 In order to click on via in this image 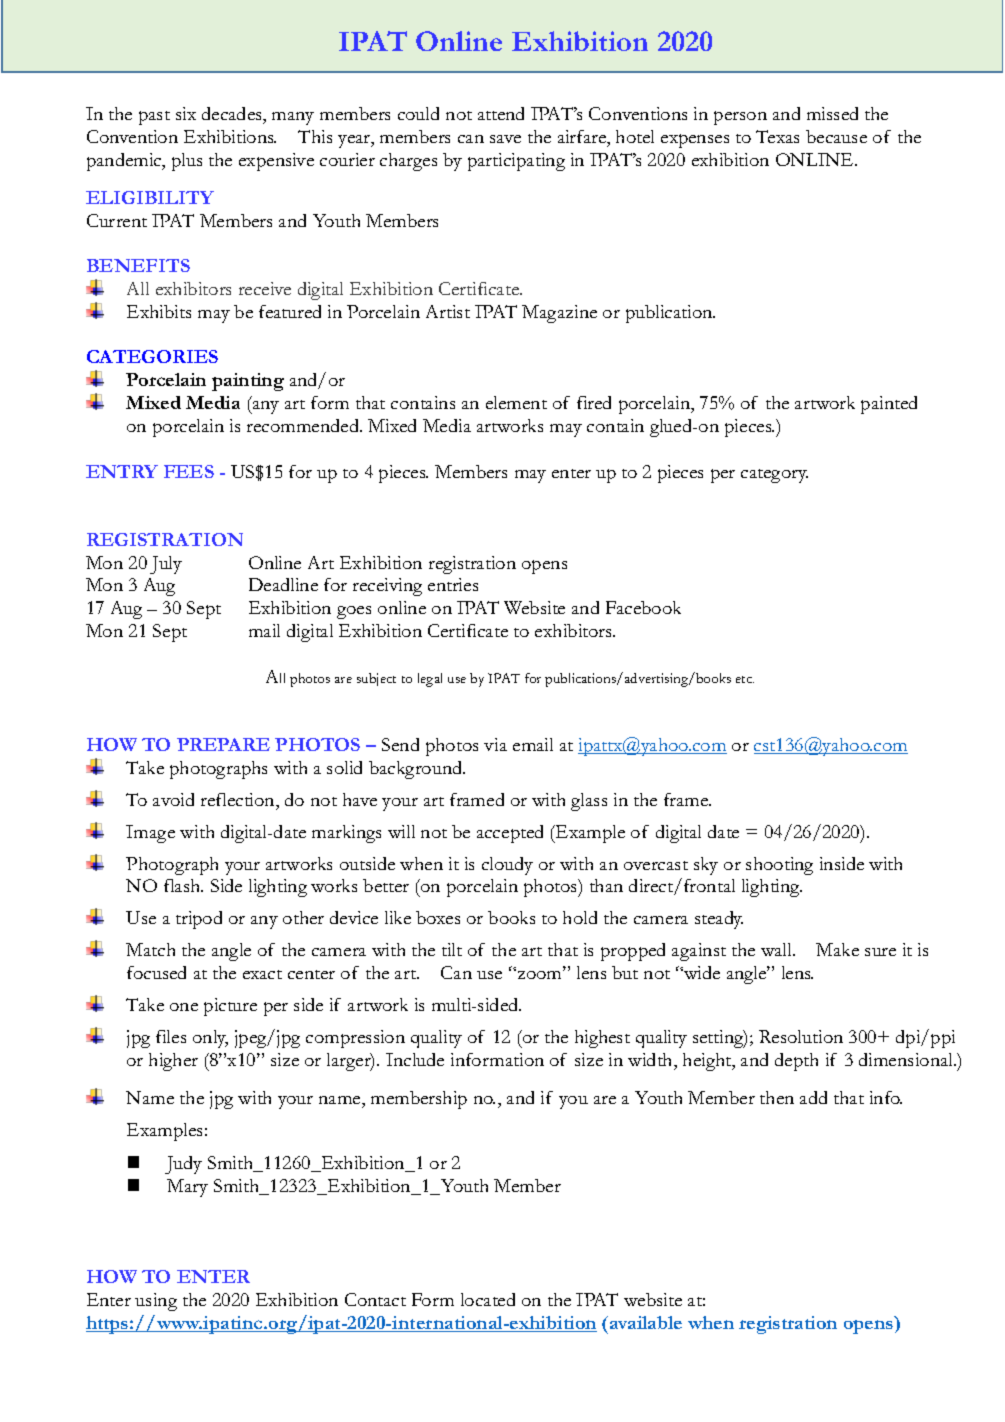, I will do `click(495, 744)`.
